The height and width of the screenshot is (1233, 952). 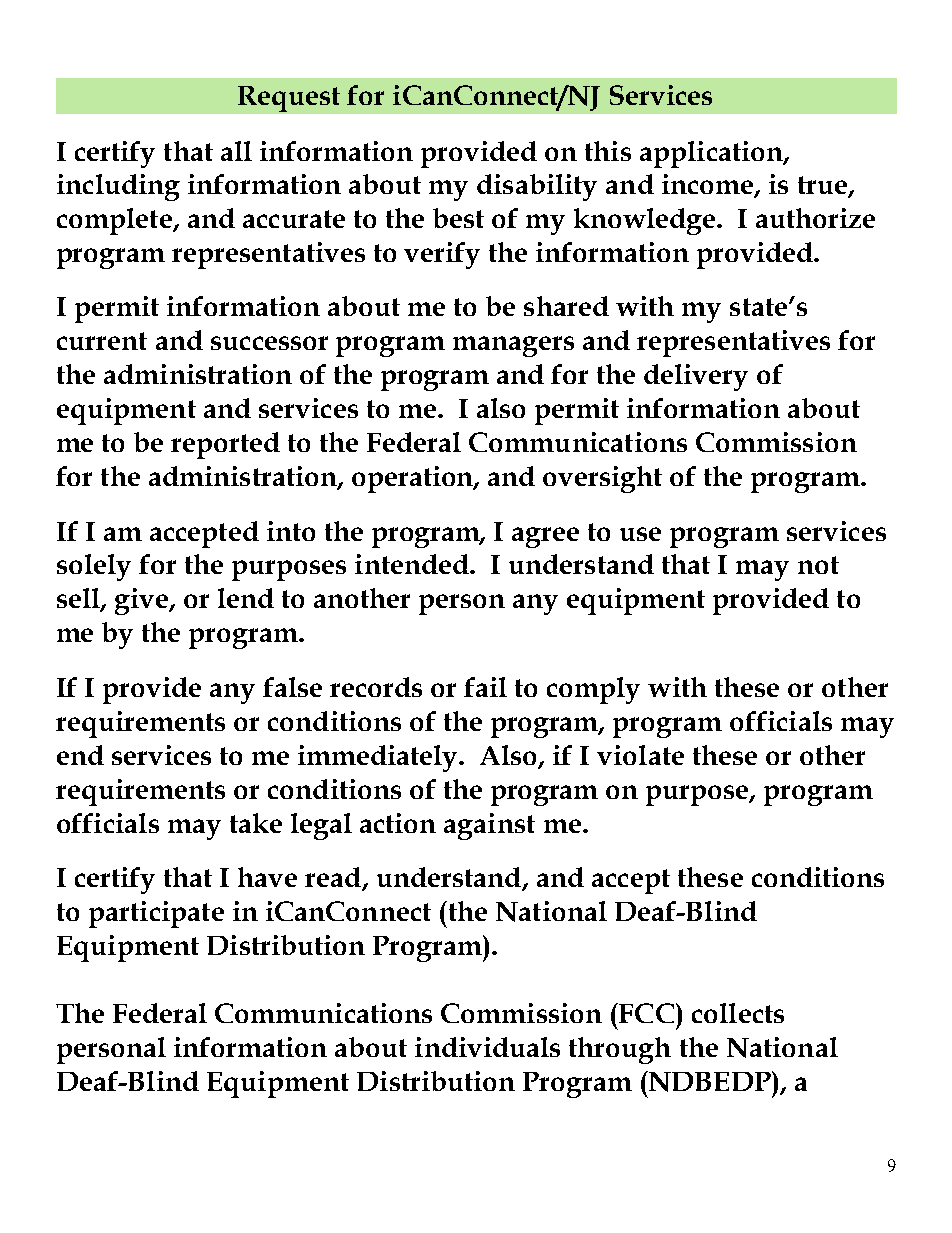 What do you see at coordinates (708, 185) in the screenshot?
I see `income` at bounding box center [708, 185].
